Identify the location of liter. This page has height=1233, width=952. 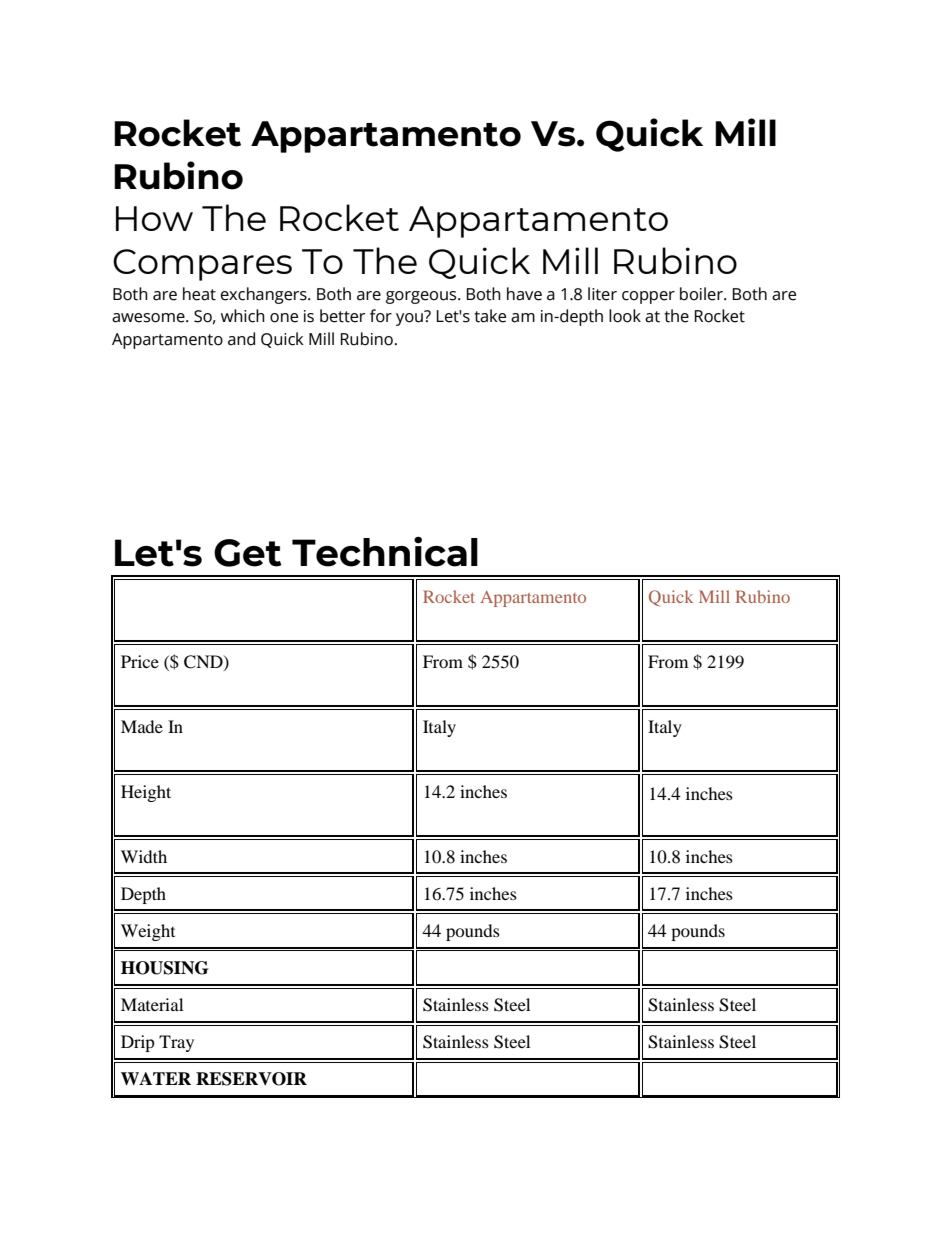
(602, 294).
